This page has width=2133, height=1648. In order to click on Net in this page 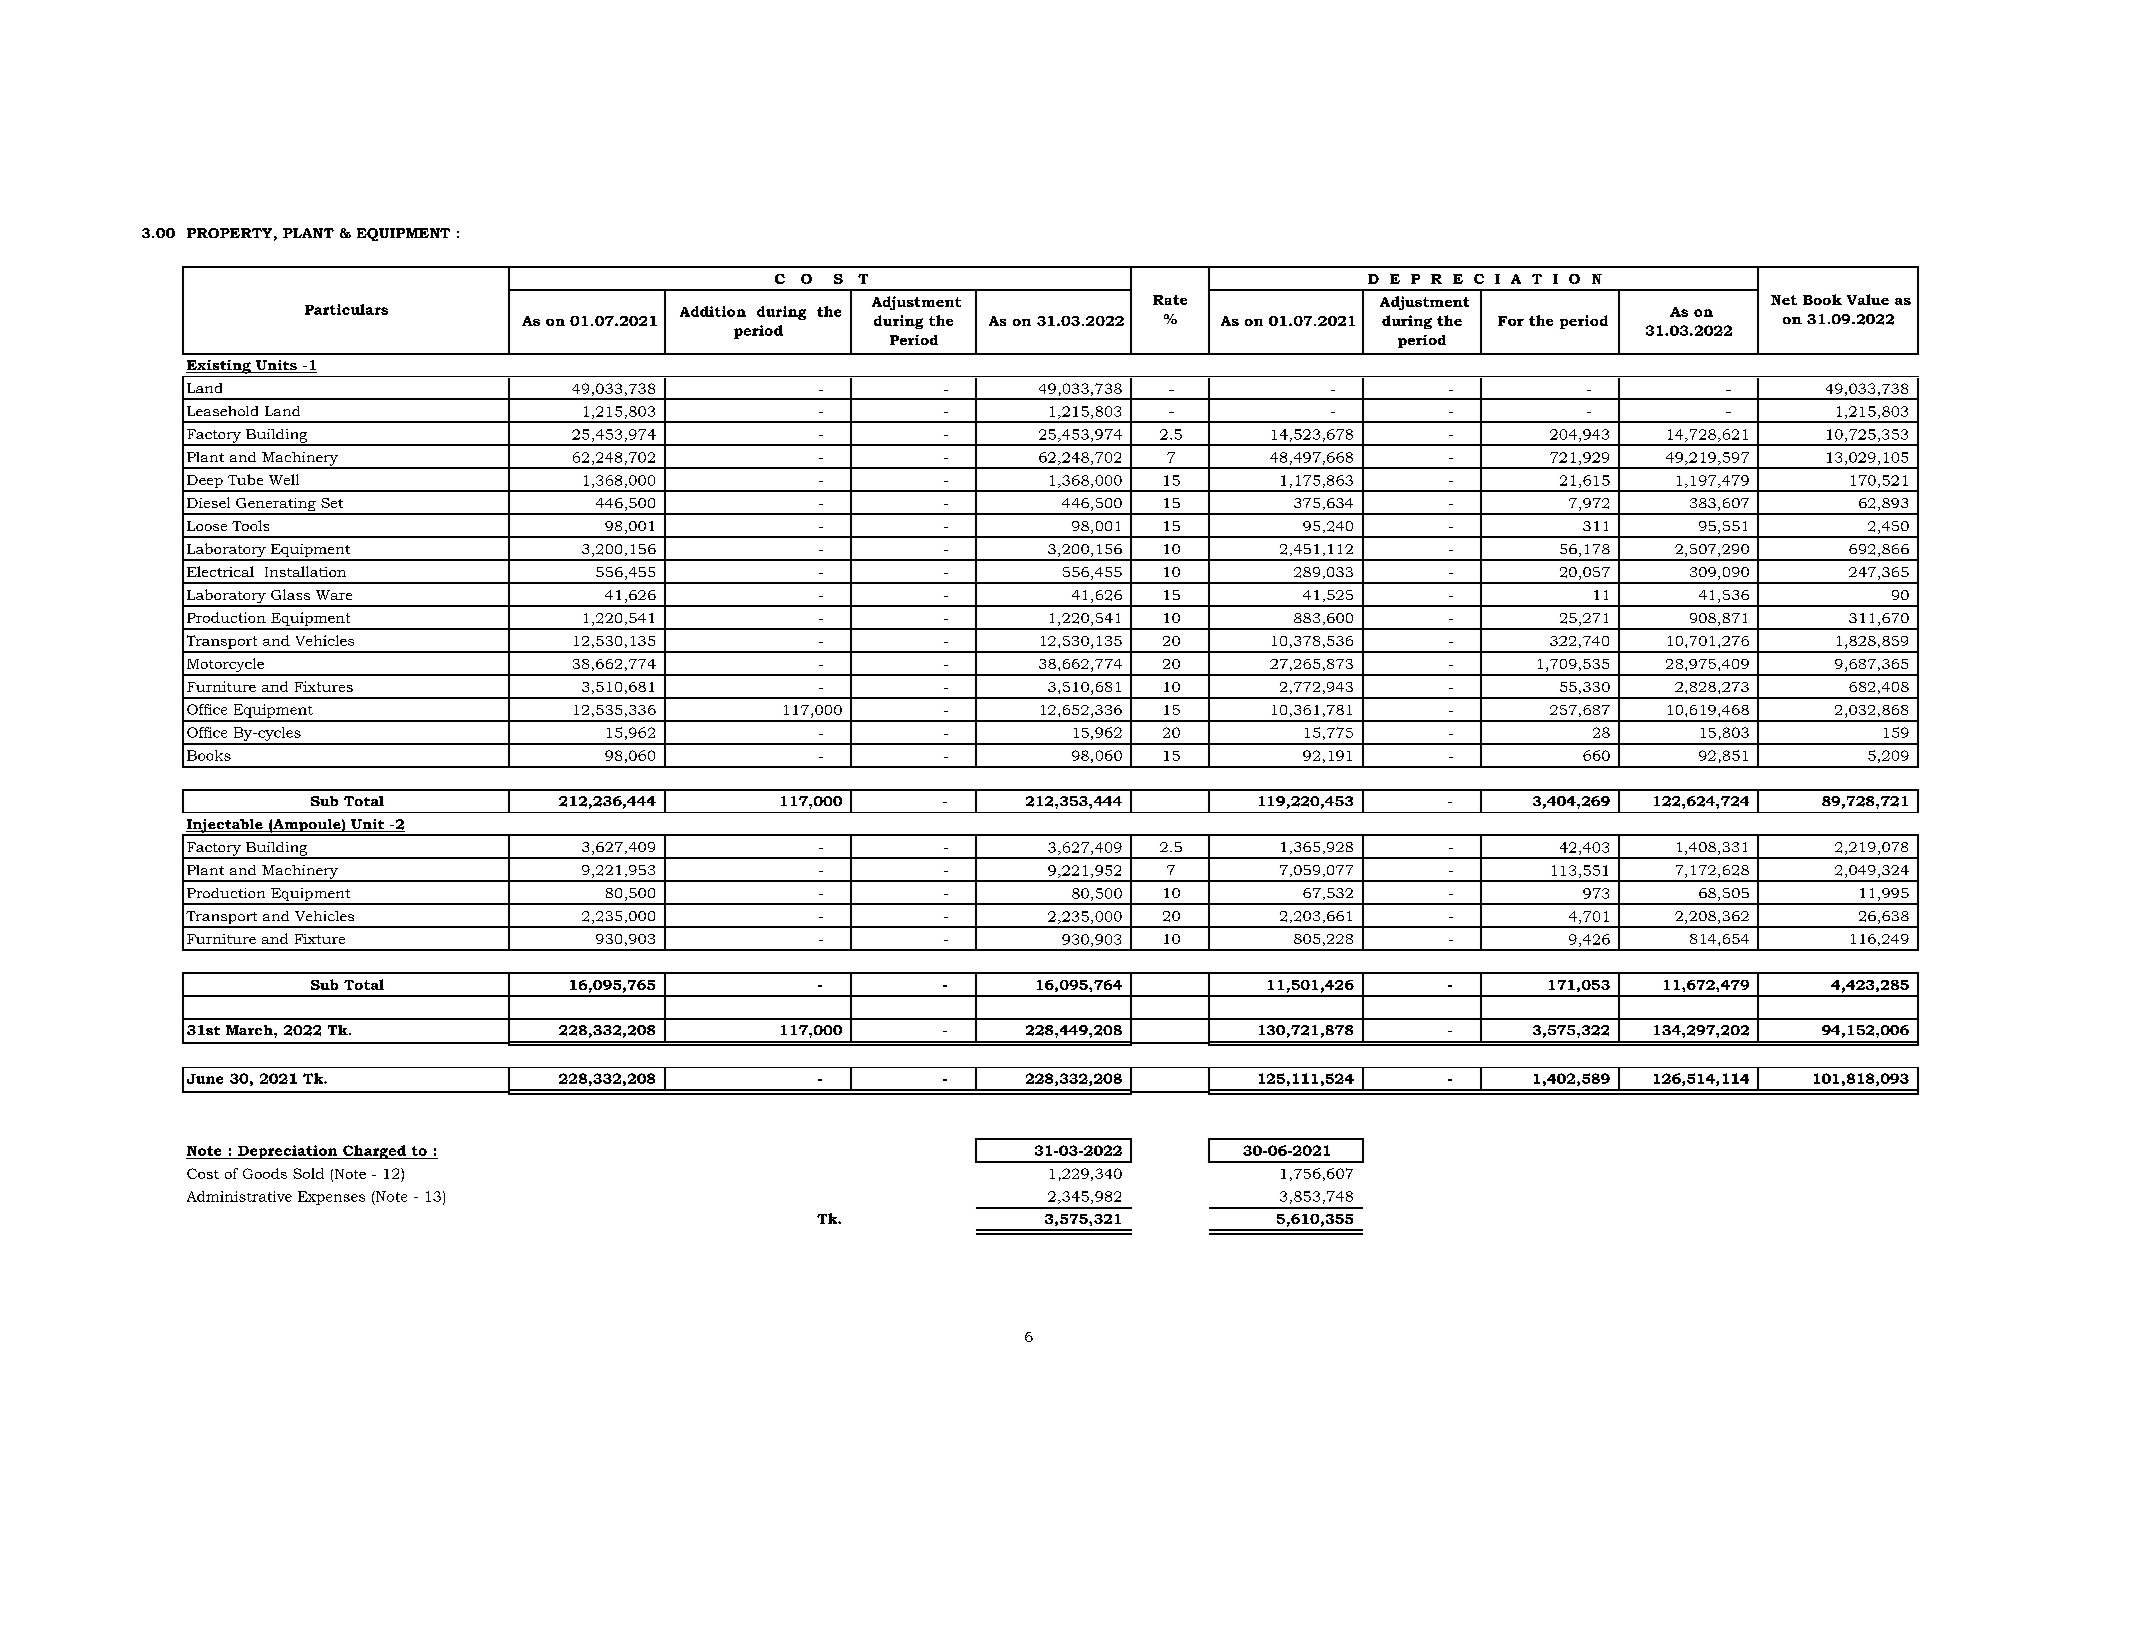, I will do `click(1784, 300)`.
